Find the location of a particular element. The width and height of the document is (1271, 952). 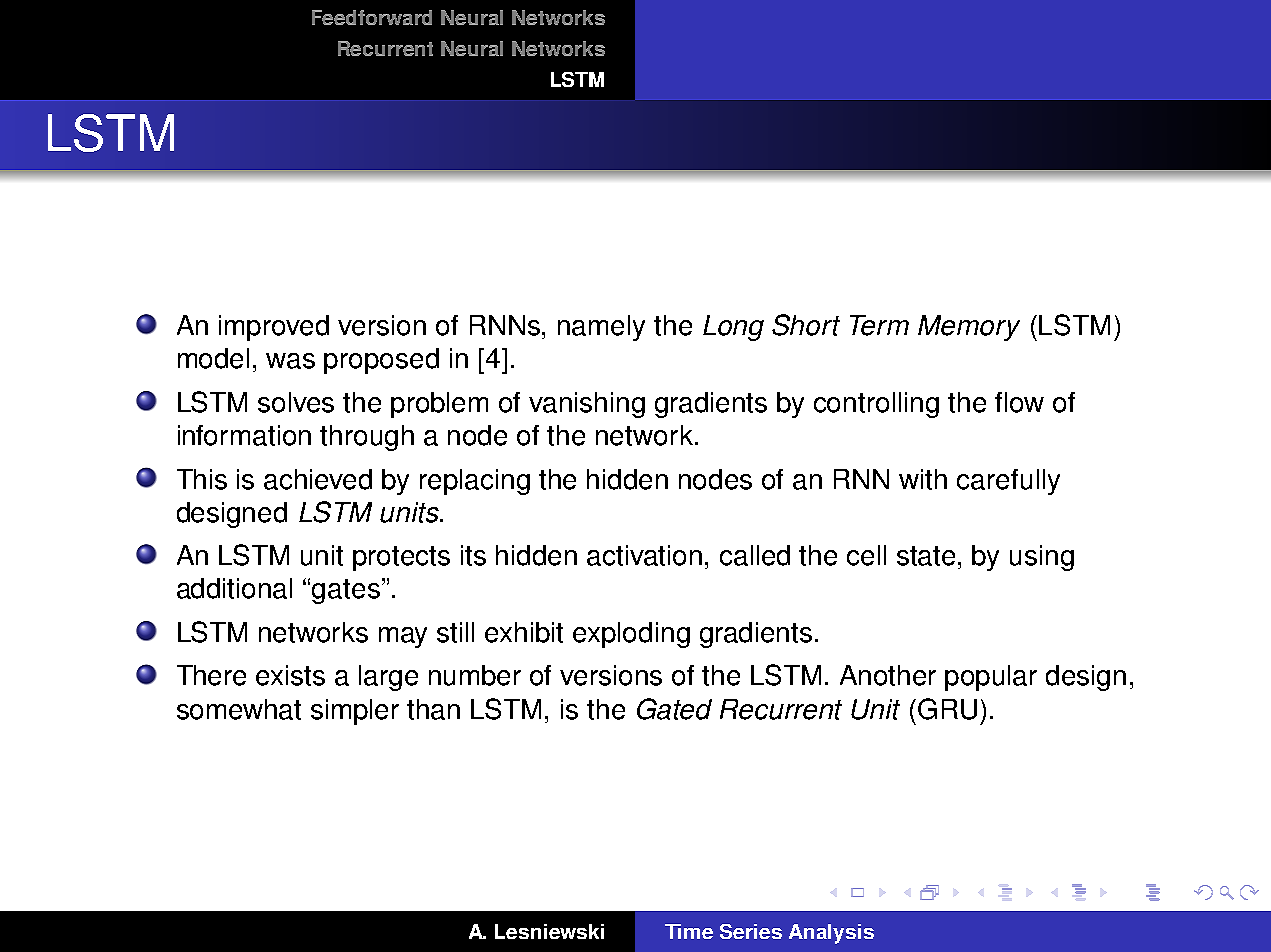

simpler is located at coordinates (355, 712).
